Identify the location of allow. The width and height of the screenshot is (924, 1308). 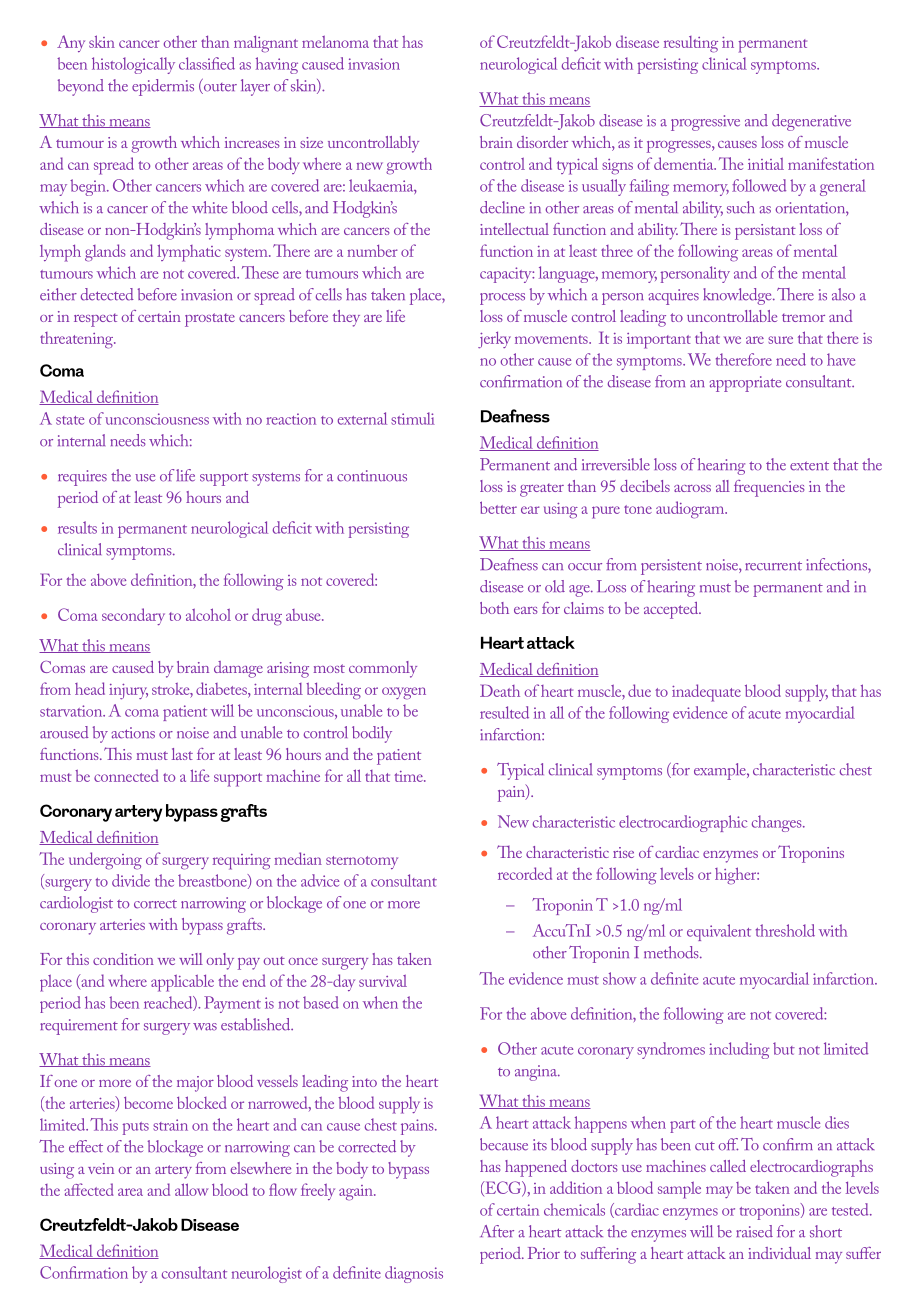
(191, 1189).
